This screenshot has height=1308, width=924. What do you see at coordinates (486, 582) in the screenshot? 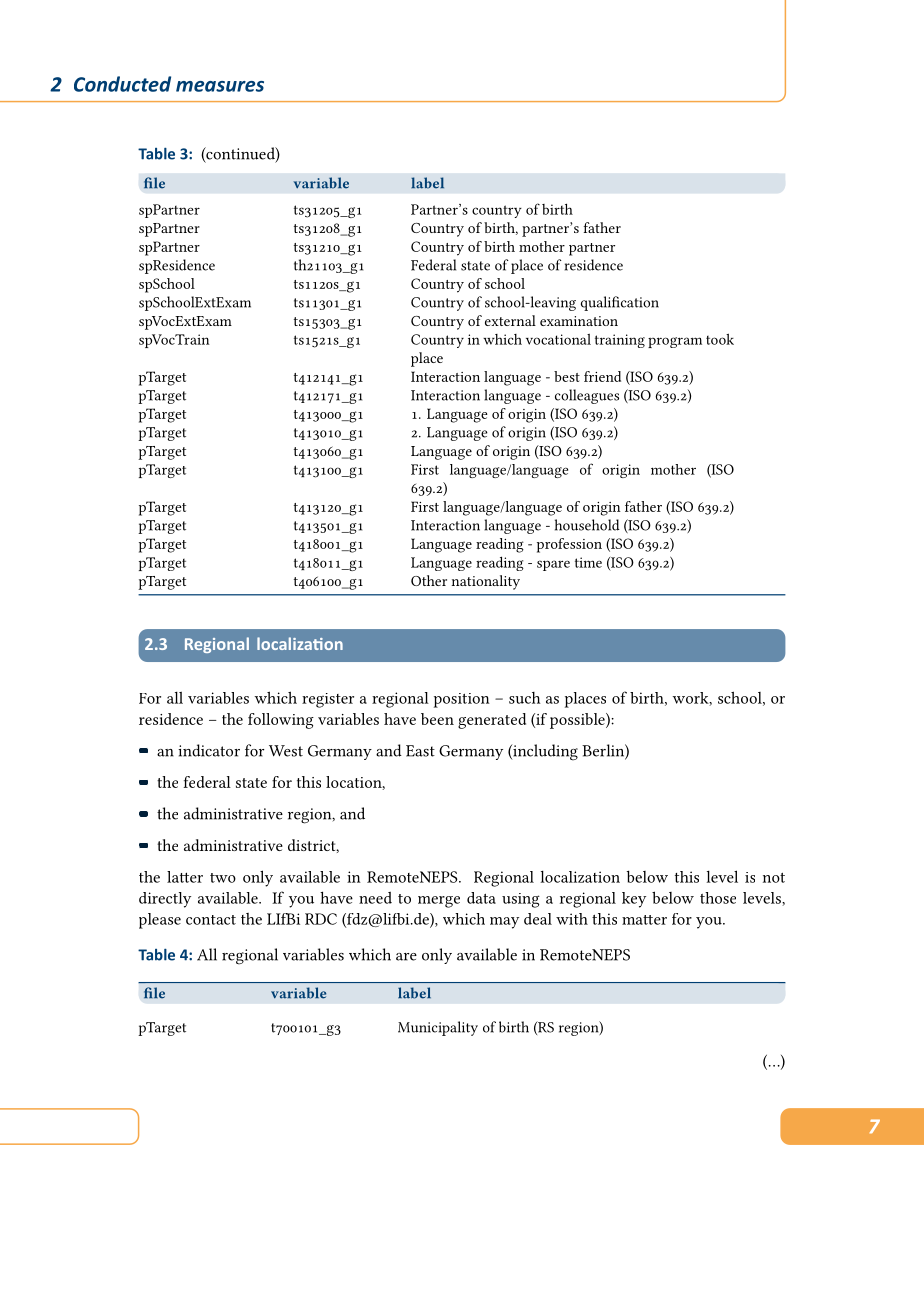
I see `nationality` at bounding box center [486, 582].
